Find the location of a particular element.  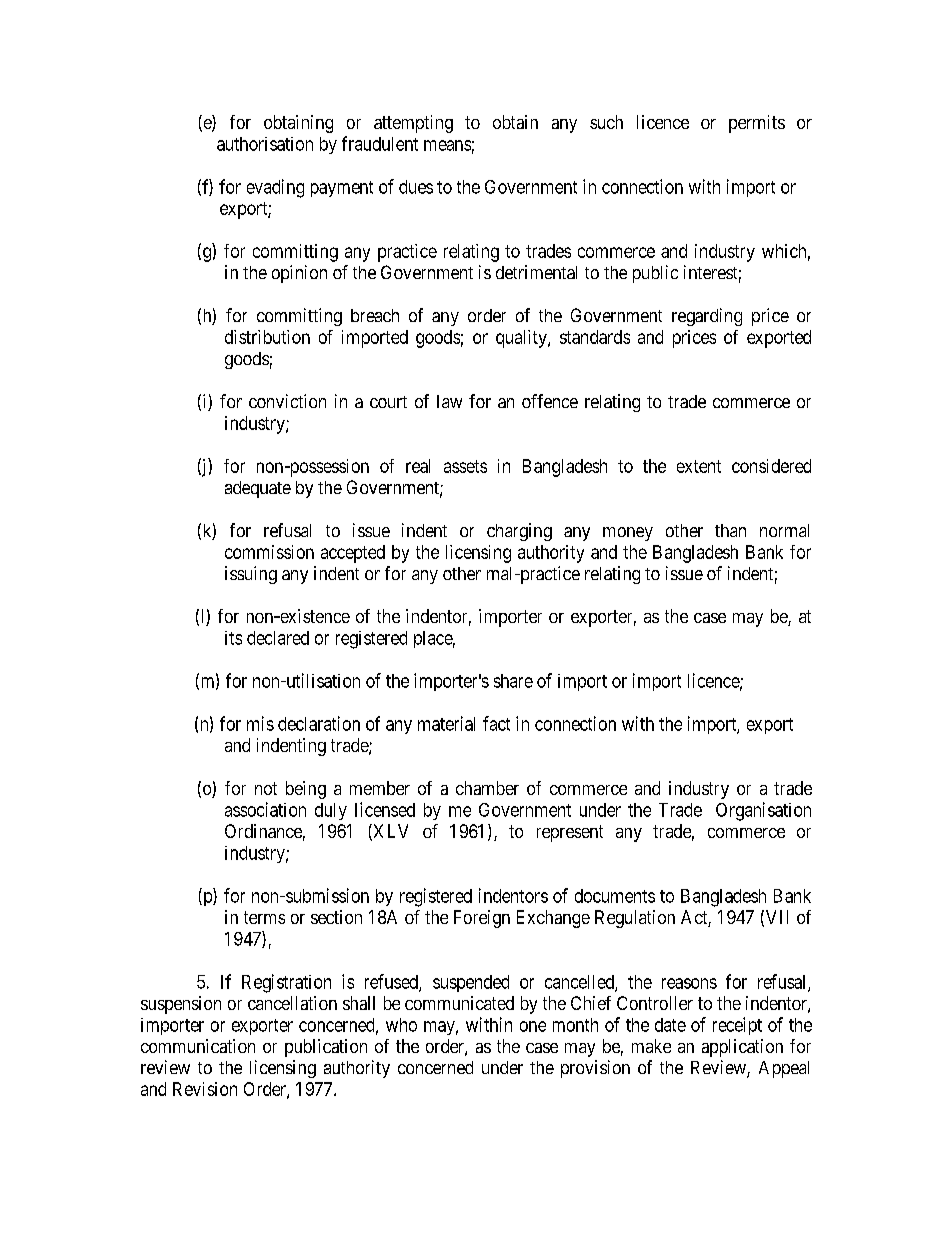

communicated is located at coordinates (459, 1003).
